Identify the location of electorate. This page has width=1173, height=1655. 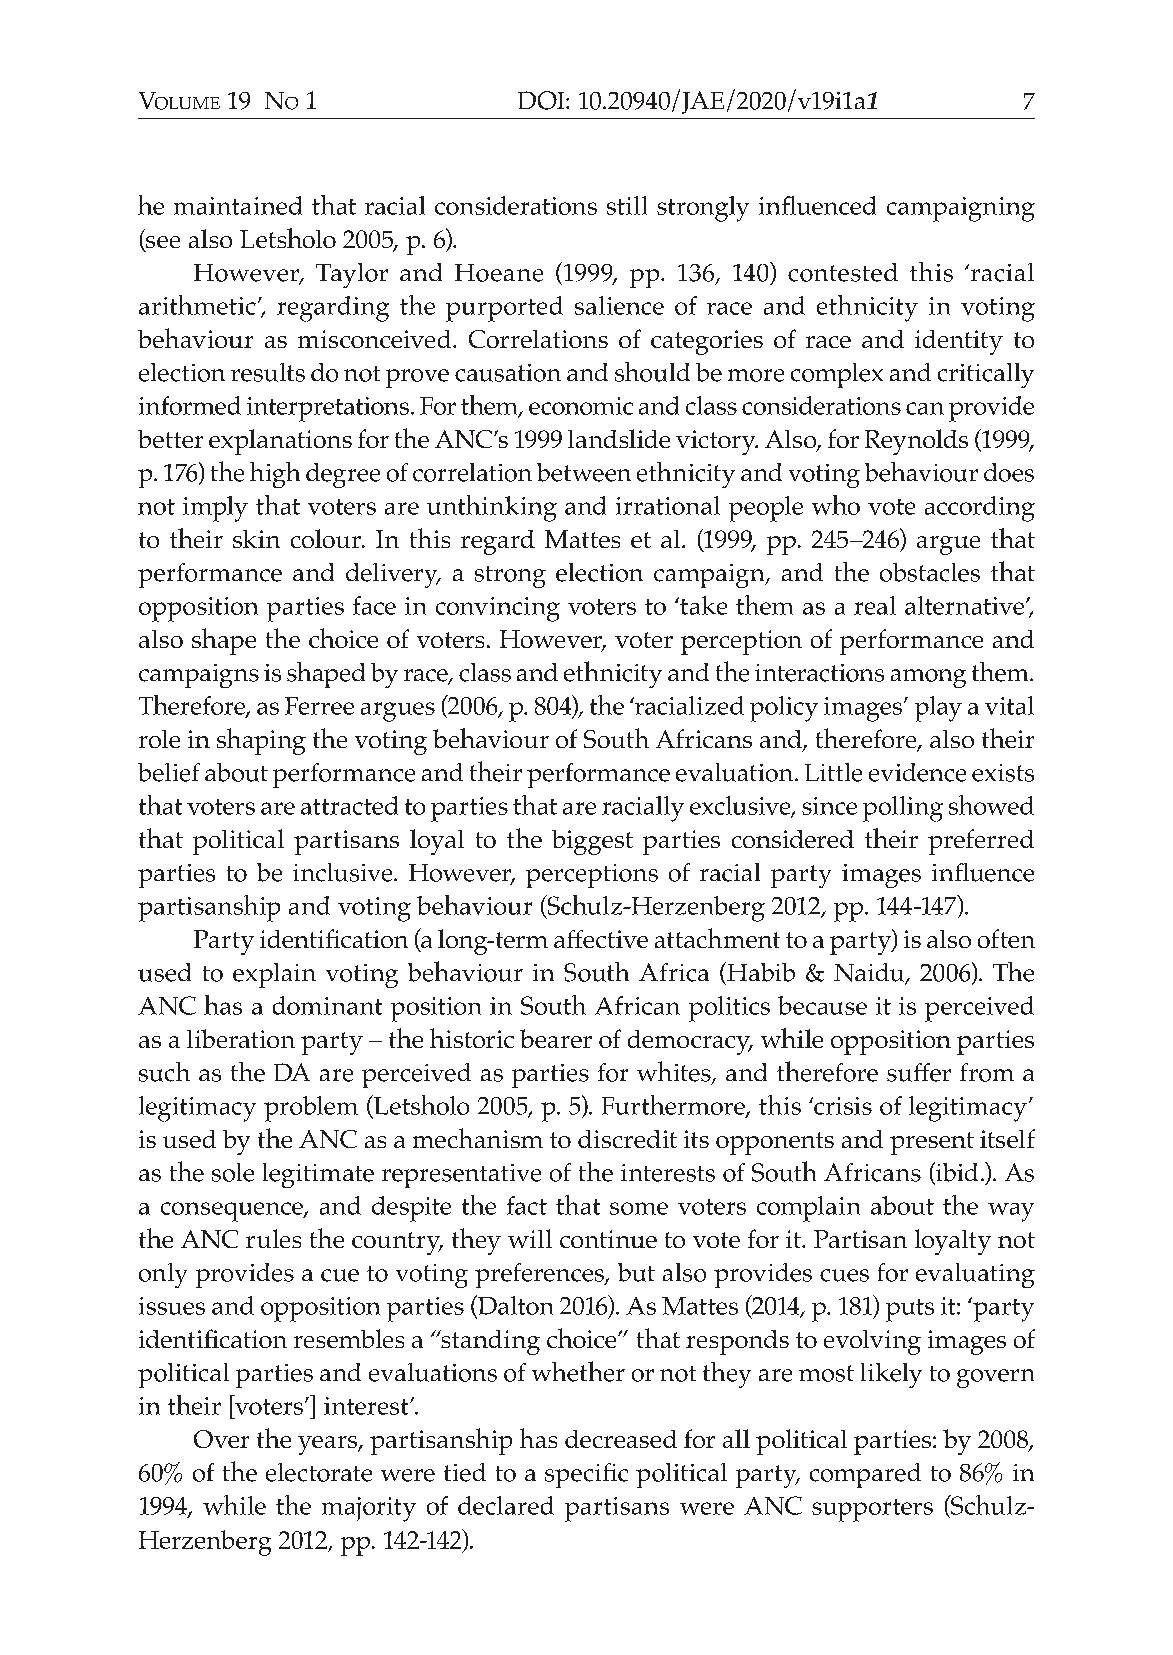
(319, 1472).
